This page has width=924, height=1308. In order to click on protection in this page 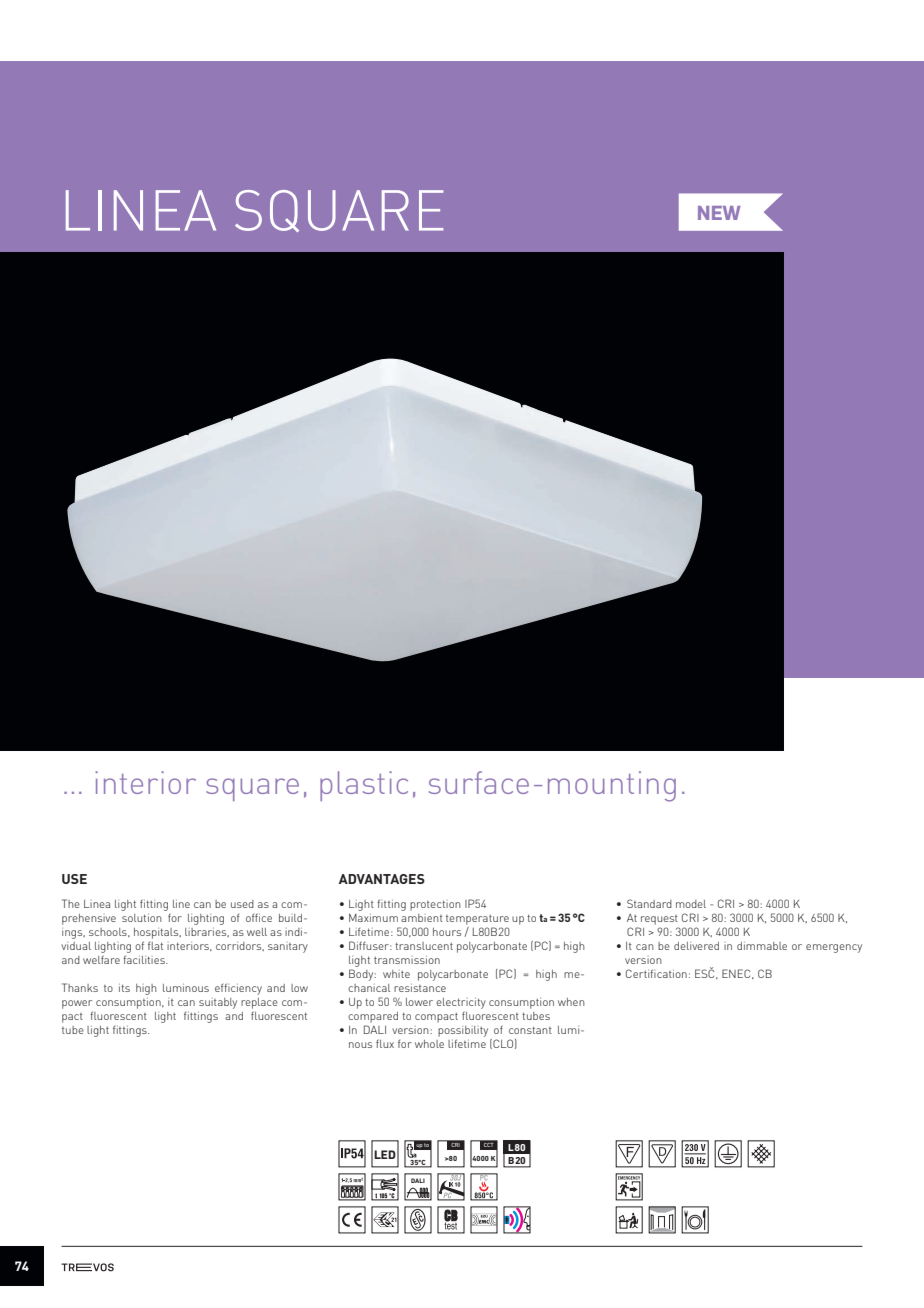, I will do `click(435, 905)`.
